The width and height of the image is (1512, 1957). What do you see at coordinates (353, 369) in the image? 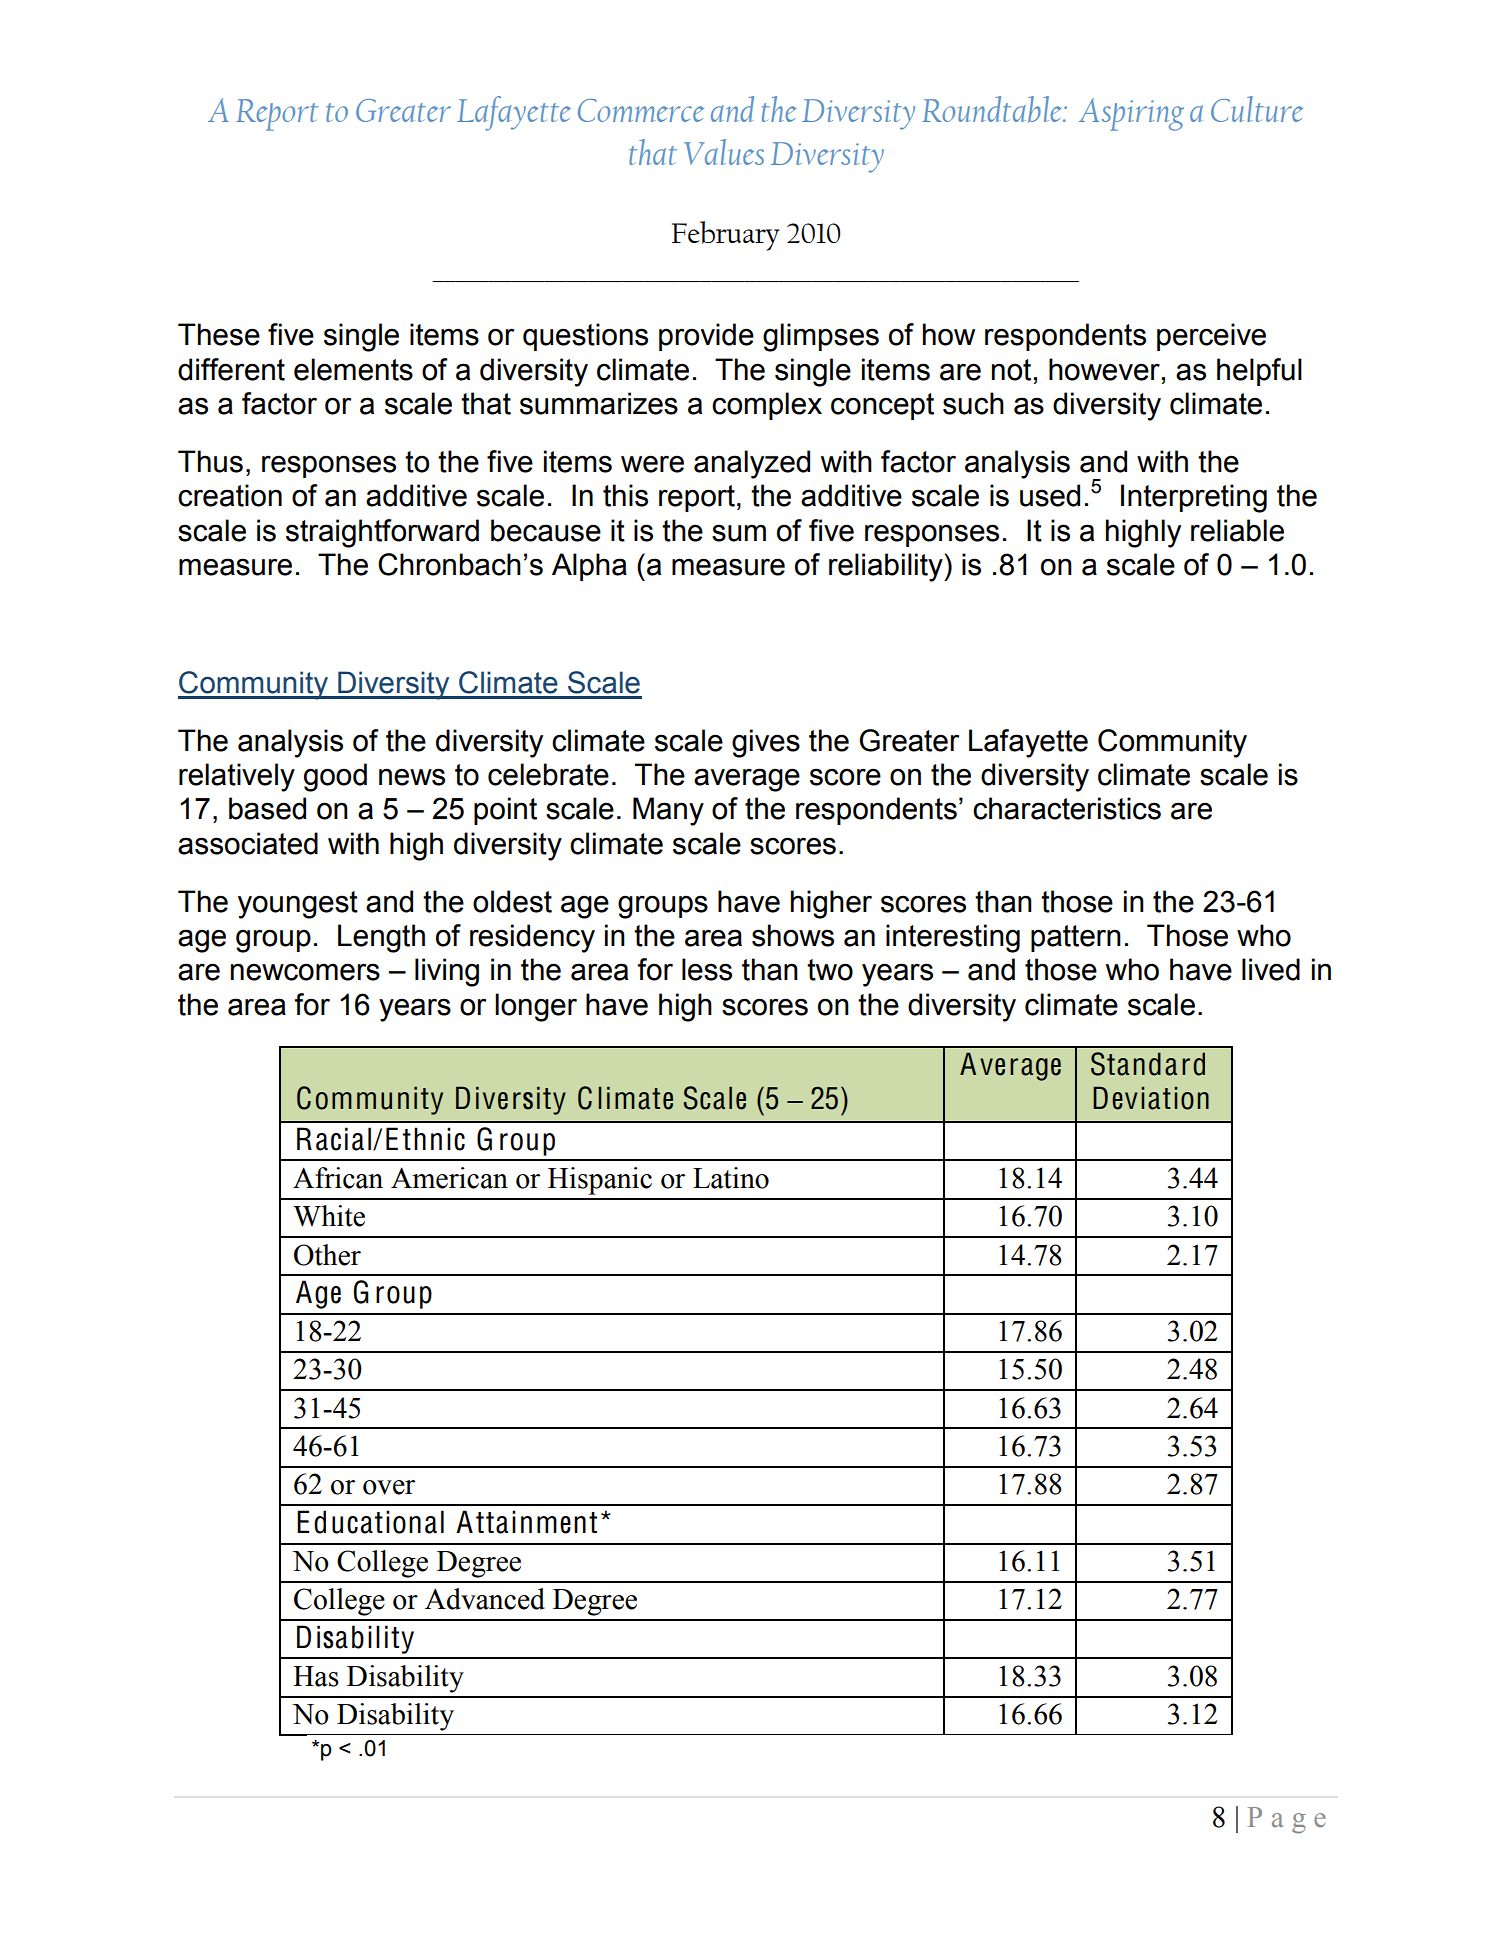
I see `elements` at bounding box center [353, 369].
